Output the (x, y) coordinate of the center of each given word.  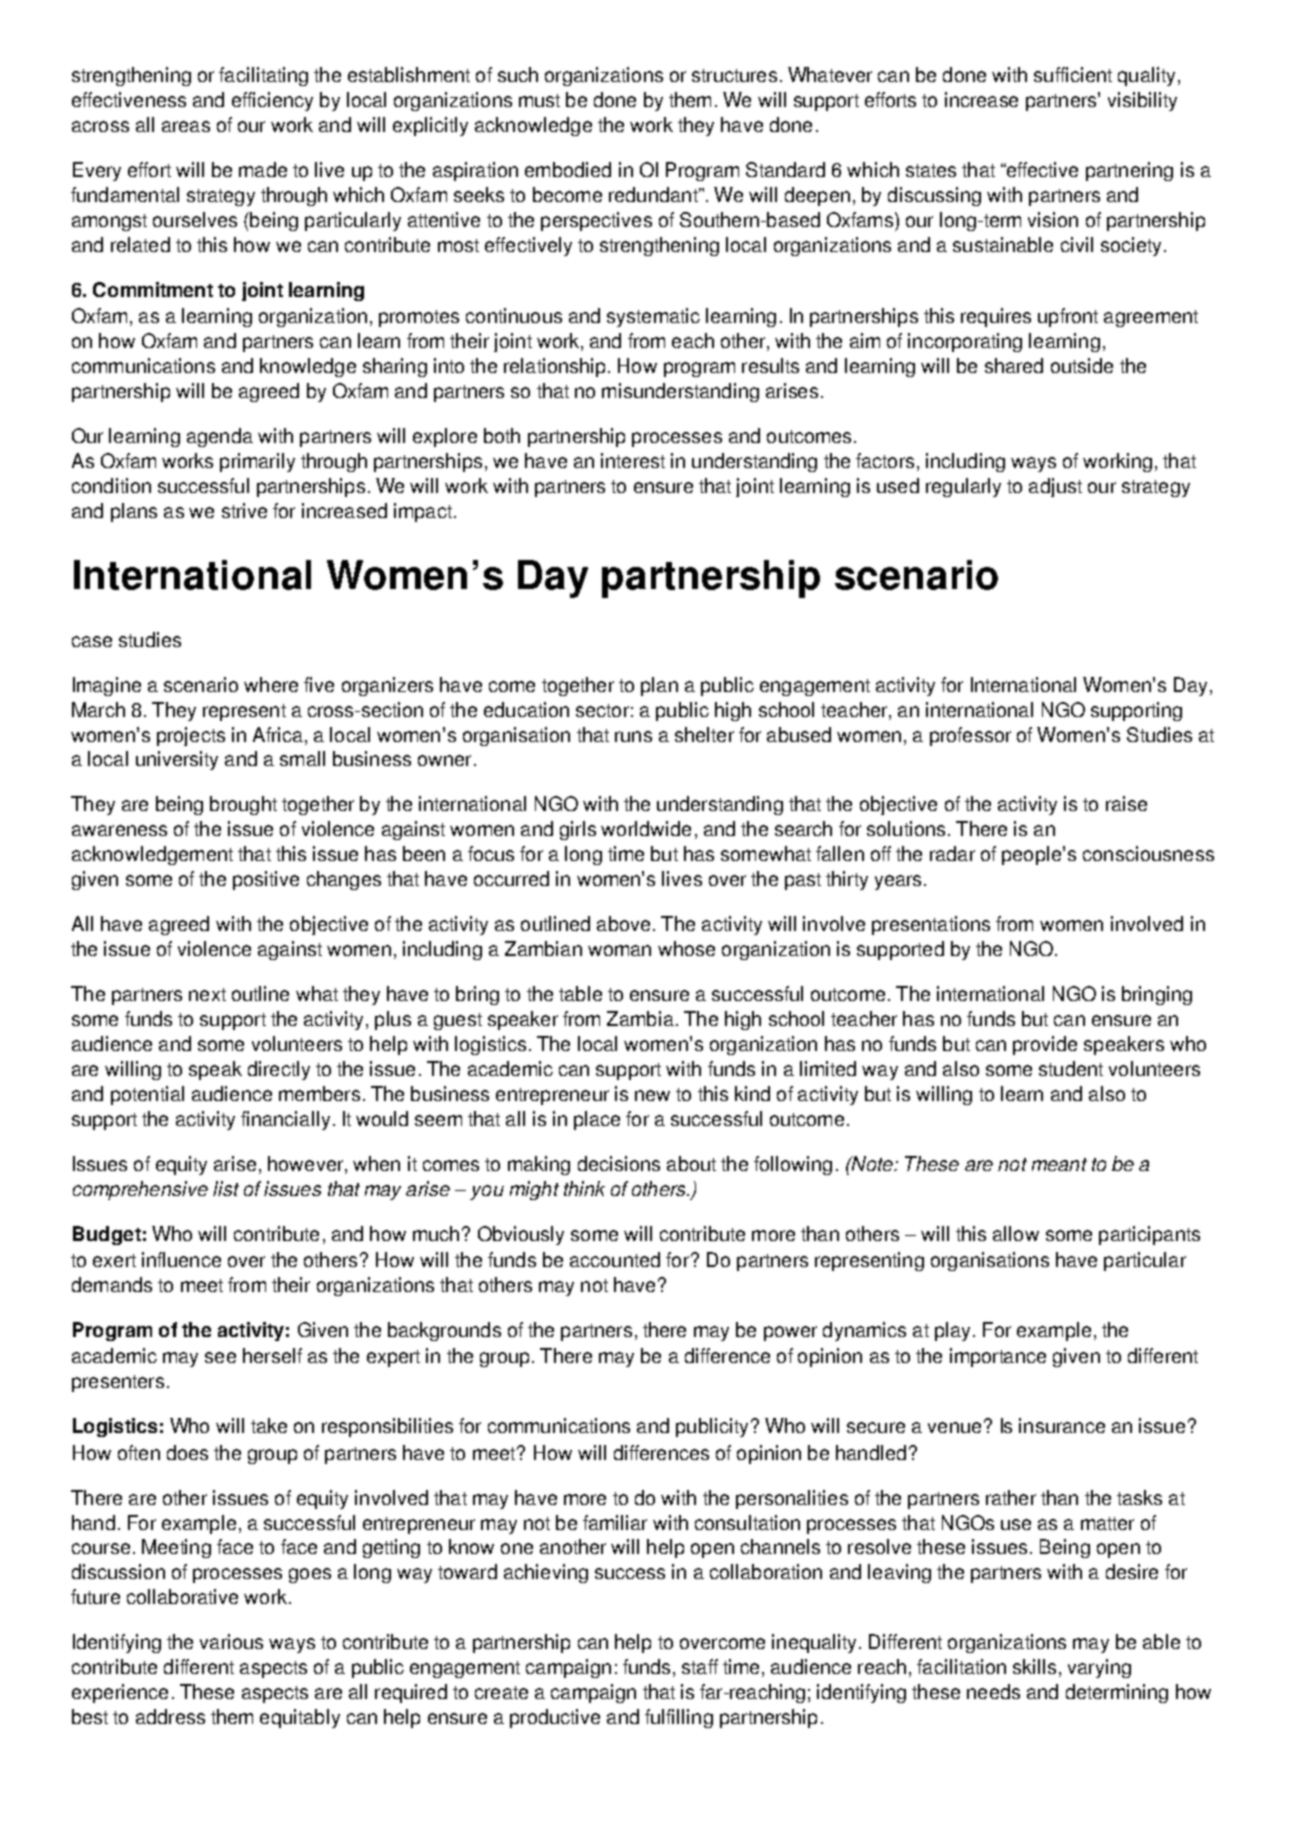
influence (181, 1259)
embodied (568, 169)
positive (266, 880)
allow (1016, 1233)
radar (952, 853)
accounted (615, 1259)
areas (186, 126)
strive (244, 510)
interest (633, 460)
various (231, 1641)
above (623, 923)
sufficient (1073, 74)
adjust (1055, 487)
